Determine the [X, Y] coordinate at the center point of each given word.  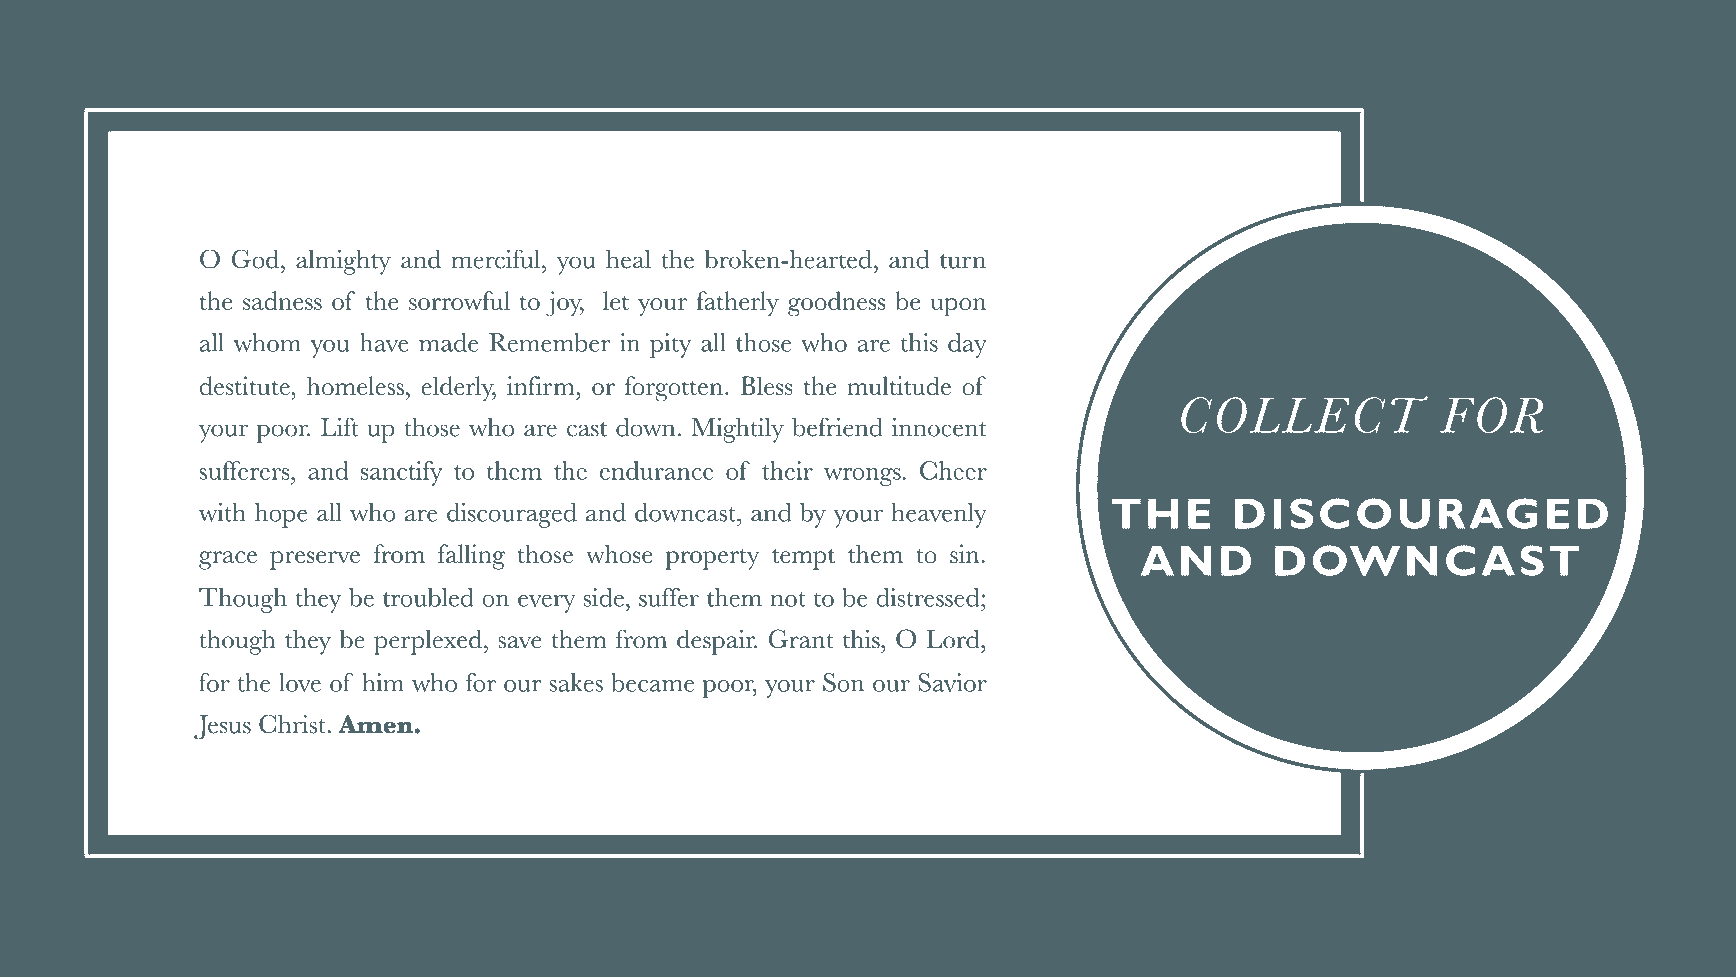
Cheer [953, 470]
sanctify [402, 473]
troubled [428, 597]
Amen [375, 724]
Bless [766, 385]
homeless [355, 385]
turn [963, 261]
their [787, 470]
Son [843, 682]
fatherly [737, 304]
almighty [343, 262]
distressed [929, 597]
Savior [952, 682]
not [788, 599]
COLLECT [1304, 414]
